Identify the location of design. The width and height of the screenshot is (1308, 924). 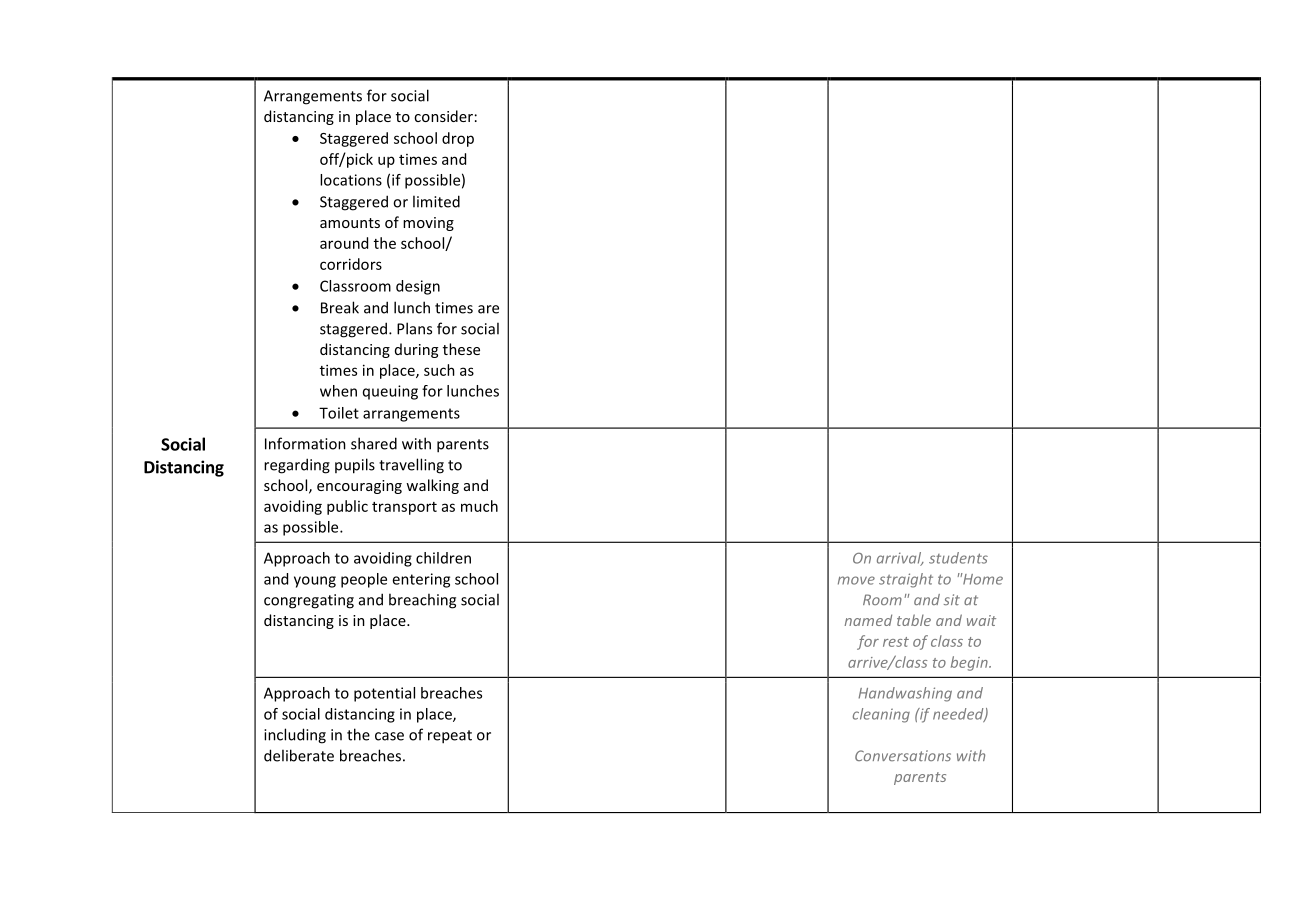
(418, 287).
